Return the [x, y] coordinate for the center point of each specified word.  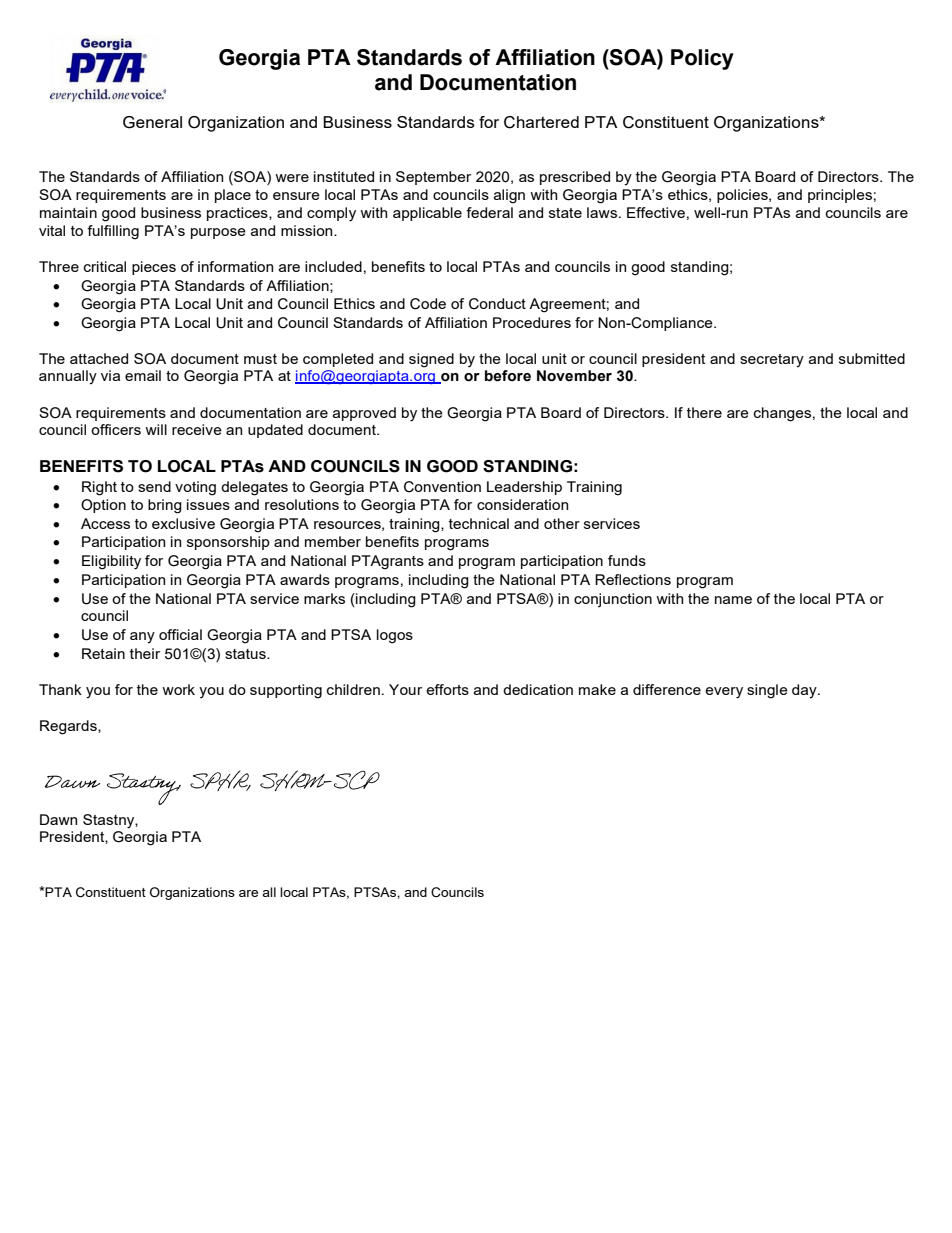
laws [602, 212]
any [142, 638]
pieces [154, 268]
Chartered [541, 122]
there [704, 412]
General [152, 122]
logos [395, 636]
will [156, 429]
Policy [702, 59]
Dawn [58, 819]
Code [428, 304]
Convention [442, 487]
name [733, 600]
